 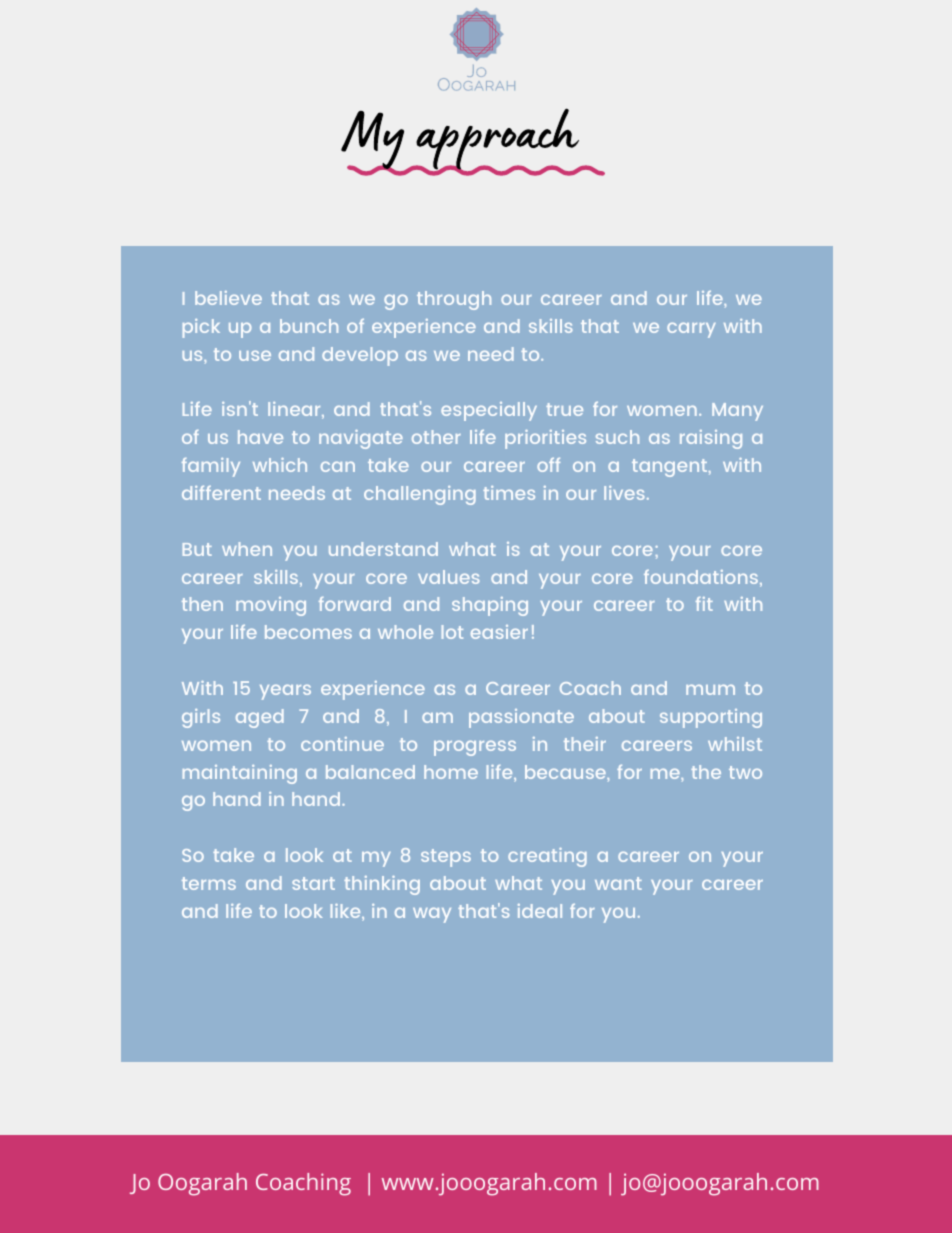 What do you see at coordinates (313, 883) in the screenshot?
I see `start` at bounding box center [313, 883].
